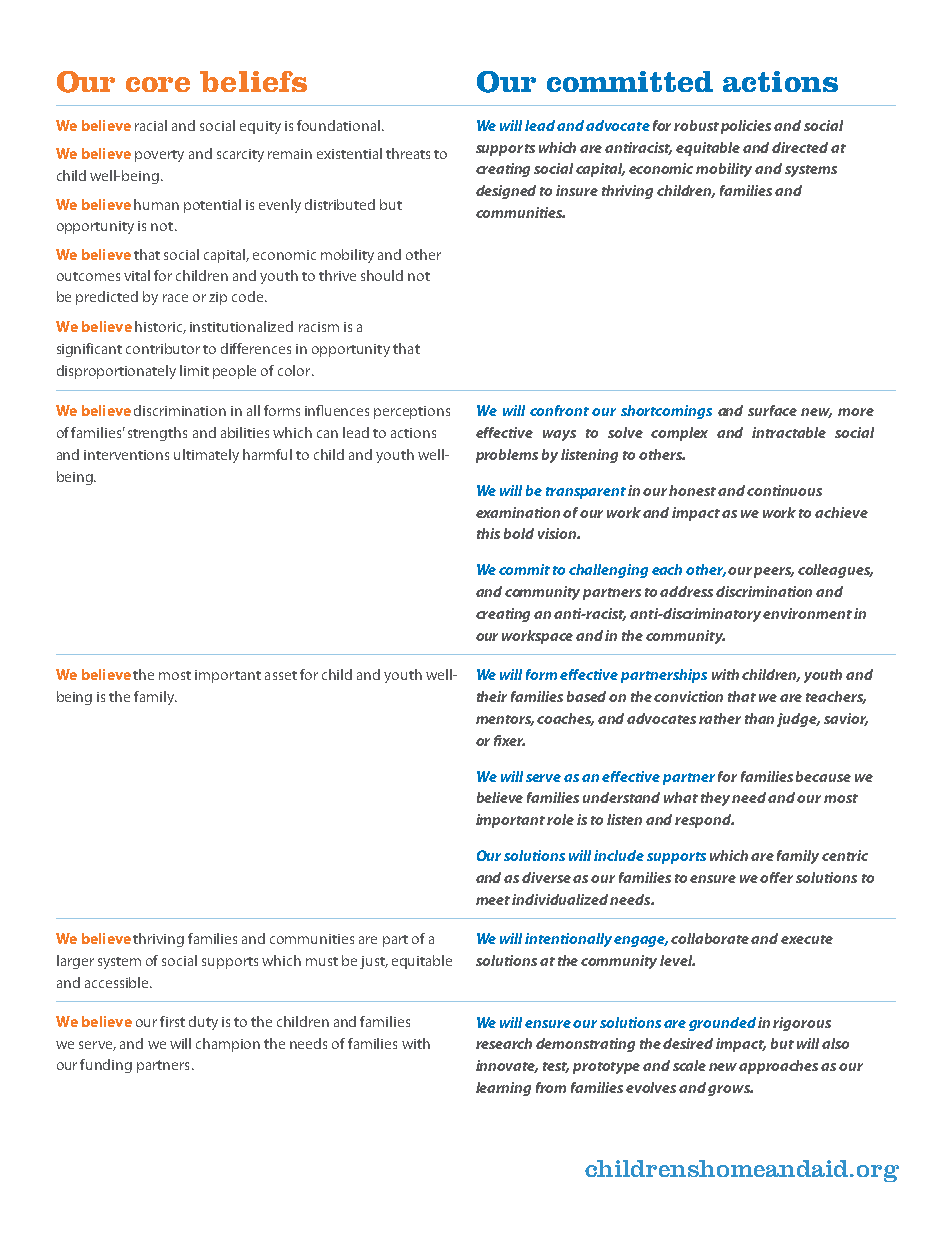 The width and height of the image is (952, 1233). Describe the element at coordinates (560, 819) in the image. I see `role` at that location.
